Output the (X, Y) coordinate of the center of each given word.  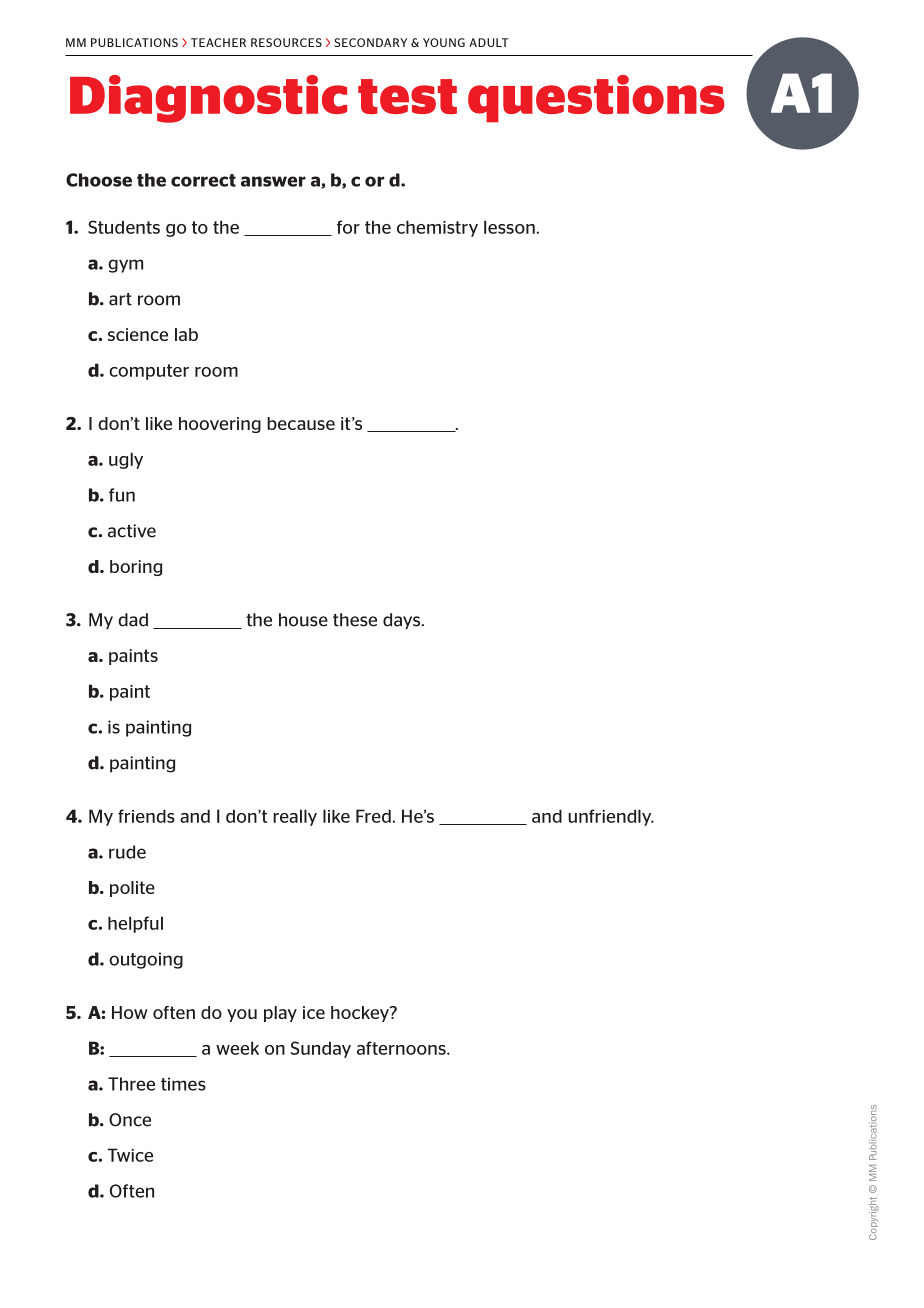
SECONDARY (370, 42)
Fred (373, 816)
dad (133, 620)
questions (596, 98)
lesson (509, 227)
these (355, 620)
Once (130, 1120)
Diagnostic (208, 99)
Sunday (321, 1049)
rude (127, 852)
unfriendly (611, 817)
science (138, 334)
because (301, 423)
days (403, 621)
